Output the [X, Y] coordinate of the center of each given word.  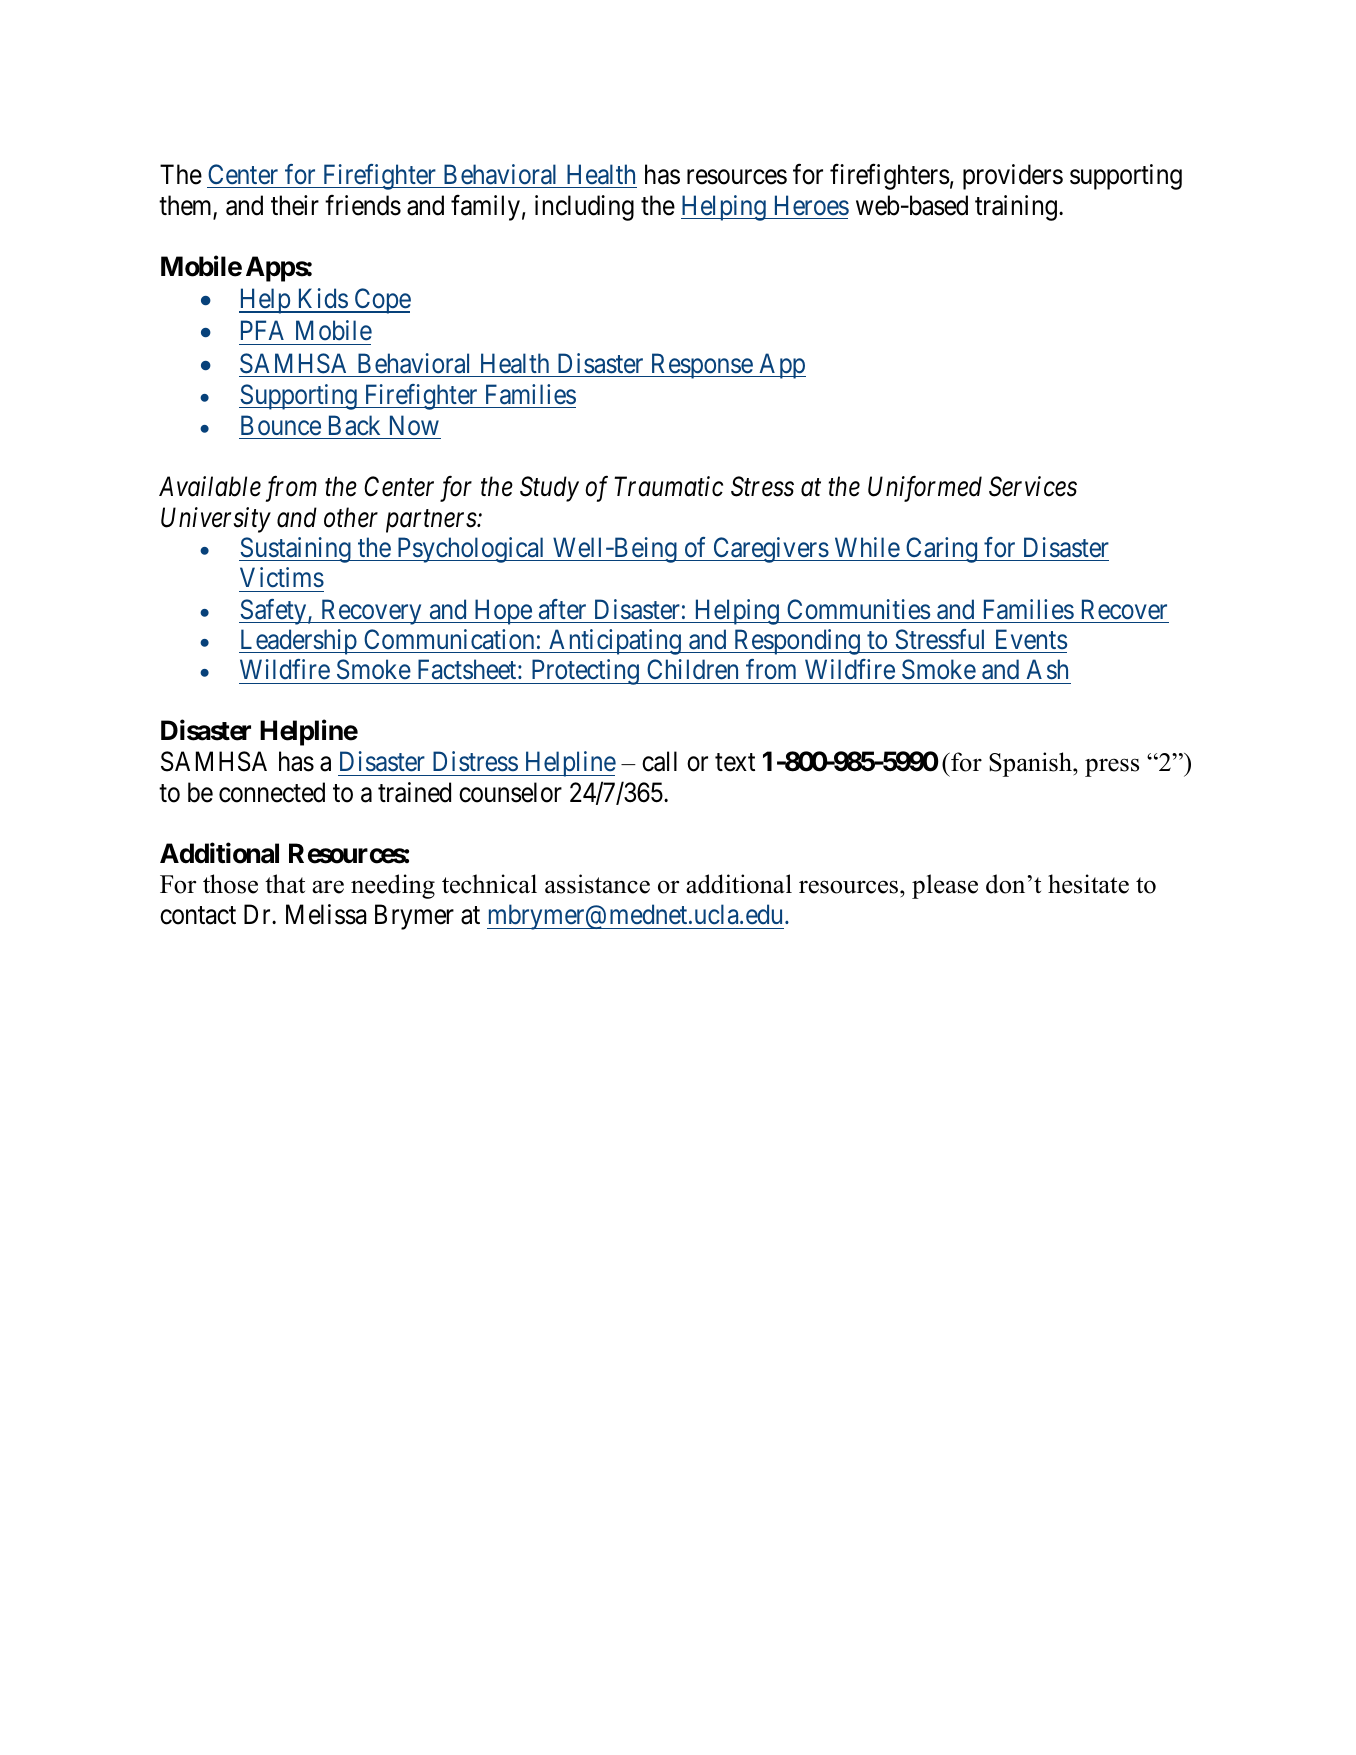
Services [1033, 486]
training [1016, 208]
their [295, 205]
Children [692, 669]
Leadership [298, 642]
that [285, 884]
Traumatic [668, 487]
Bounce [281, 425]
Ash [1047, 669]
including [584, 208]
